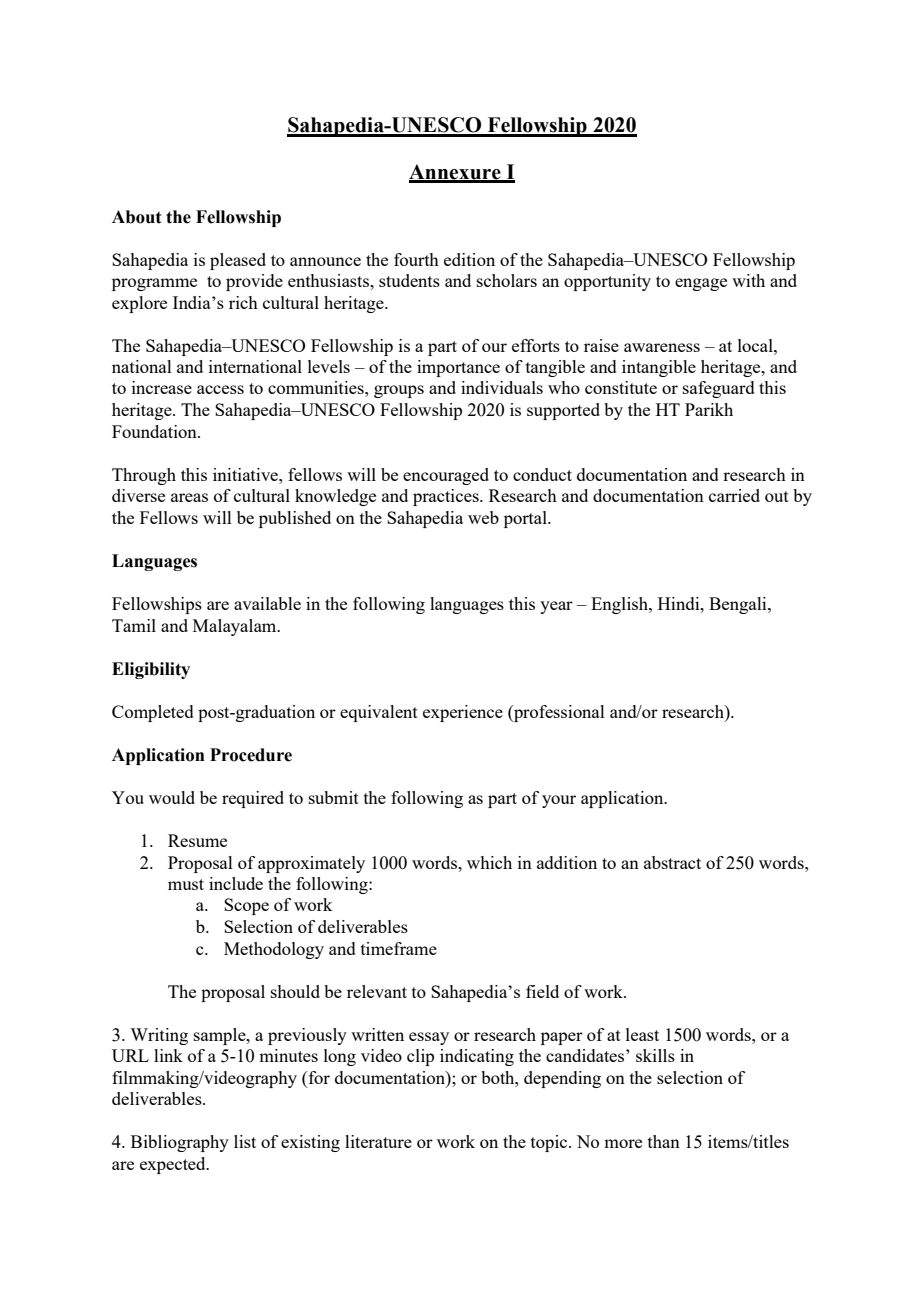  What do you see at coordinates (664, 1141) in the screenshot?
I see `than` at bounding box center [664, 1141].
